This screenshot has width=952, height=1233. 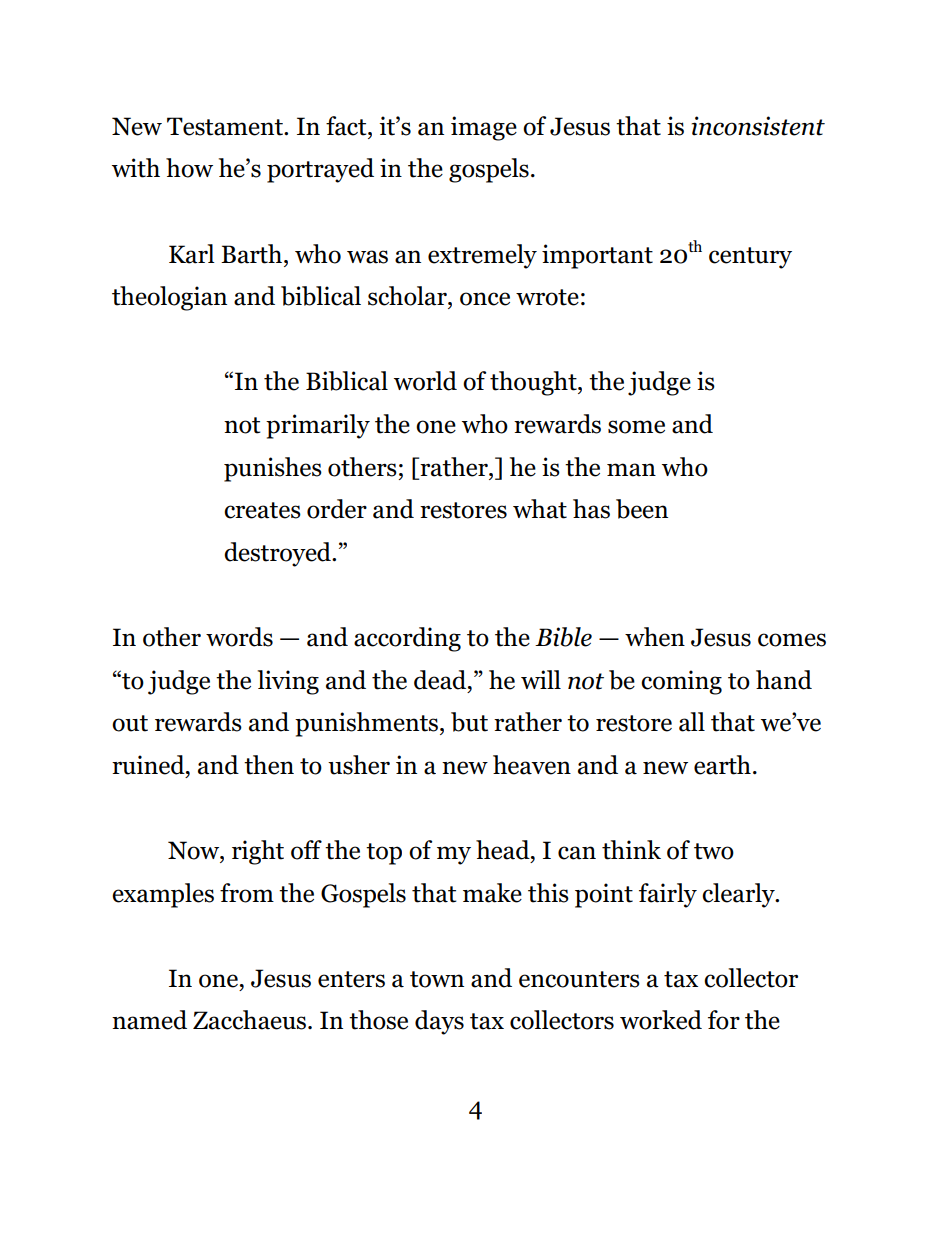 What do you see at coordinates (484, 128) in the screenshot?
I see `image` at bounding box center [484, 128].
